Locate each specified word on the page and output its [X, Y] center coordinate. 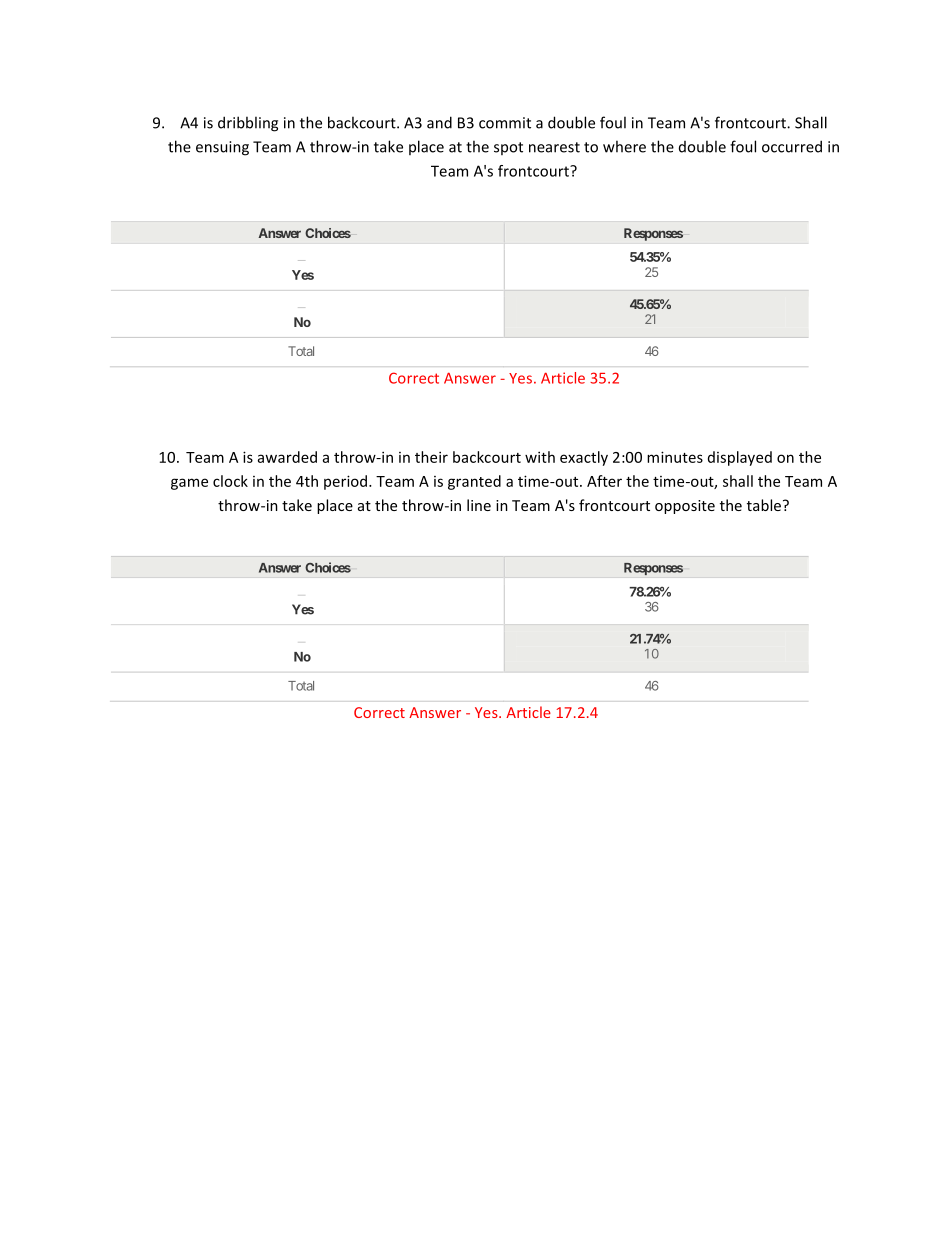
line [479, 505]
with [540, 457]
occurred [792, 146]
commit [505, 123]
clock [230, 481]
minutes [675, 457]
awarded [287, 457]
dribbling [248, 124]
